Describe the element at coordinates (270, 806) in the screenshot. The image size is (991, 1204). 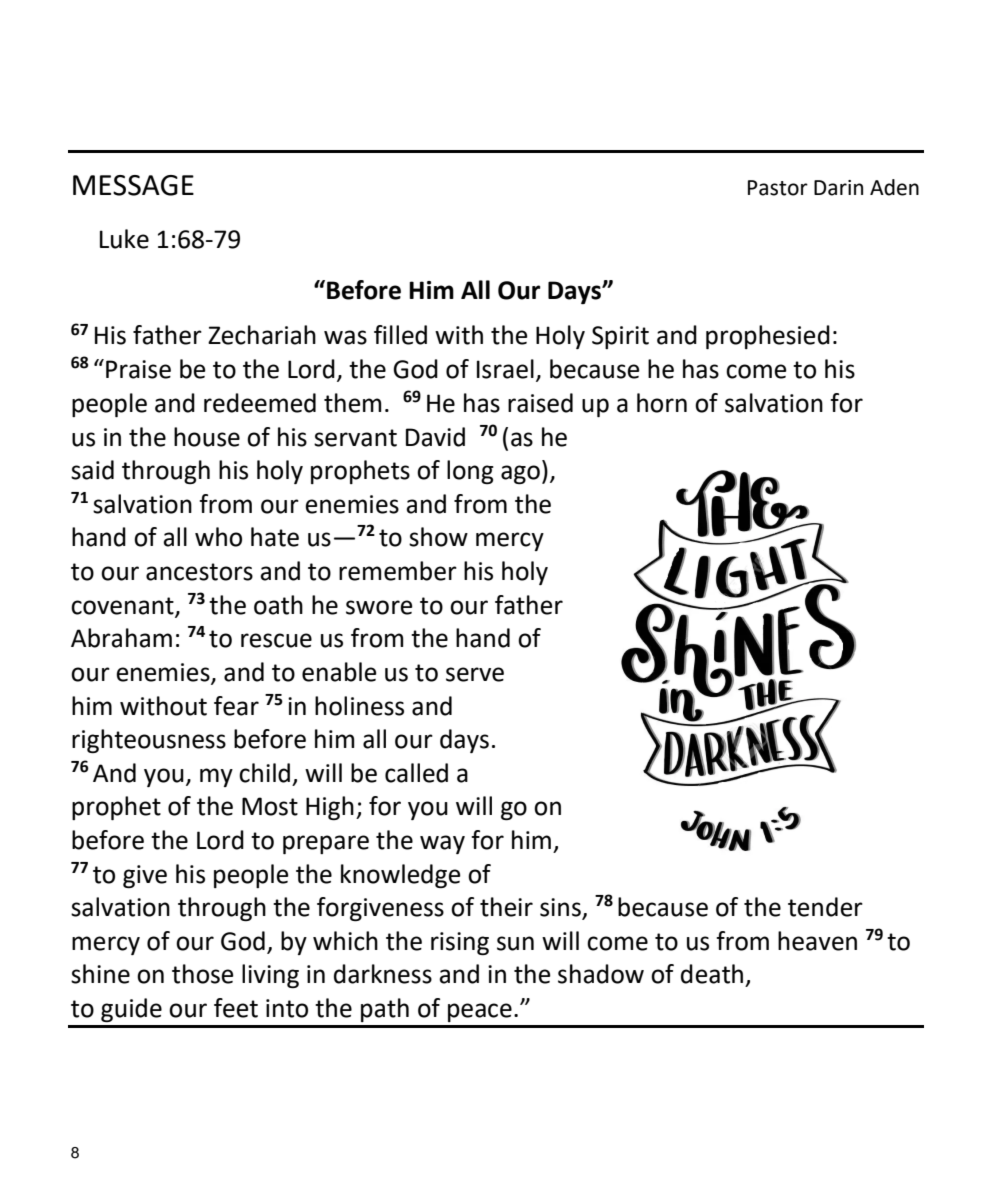
I see `Most` at that location.
